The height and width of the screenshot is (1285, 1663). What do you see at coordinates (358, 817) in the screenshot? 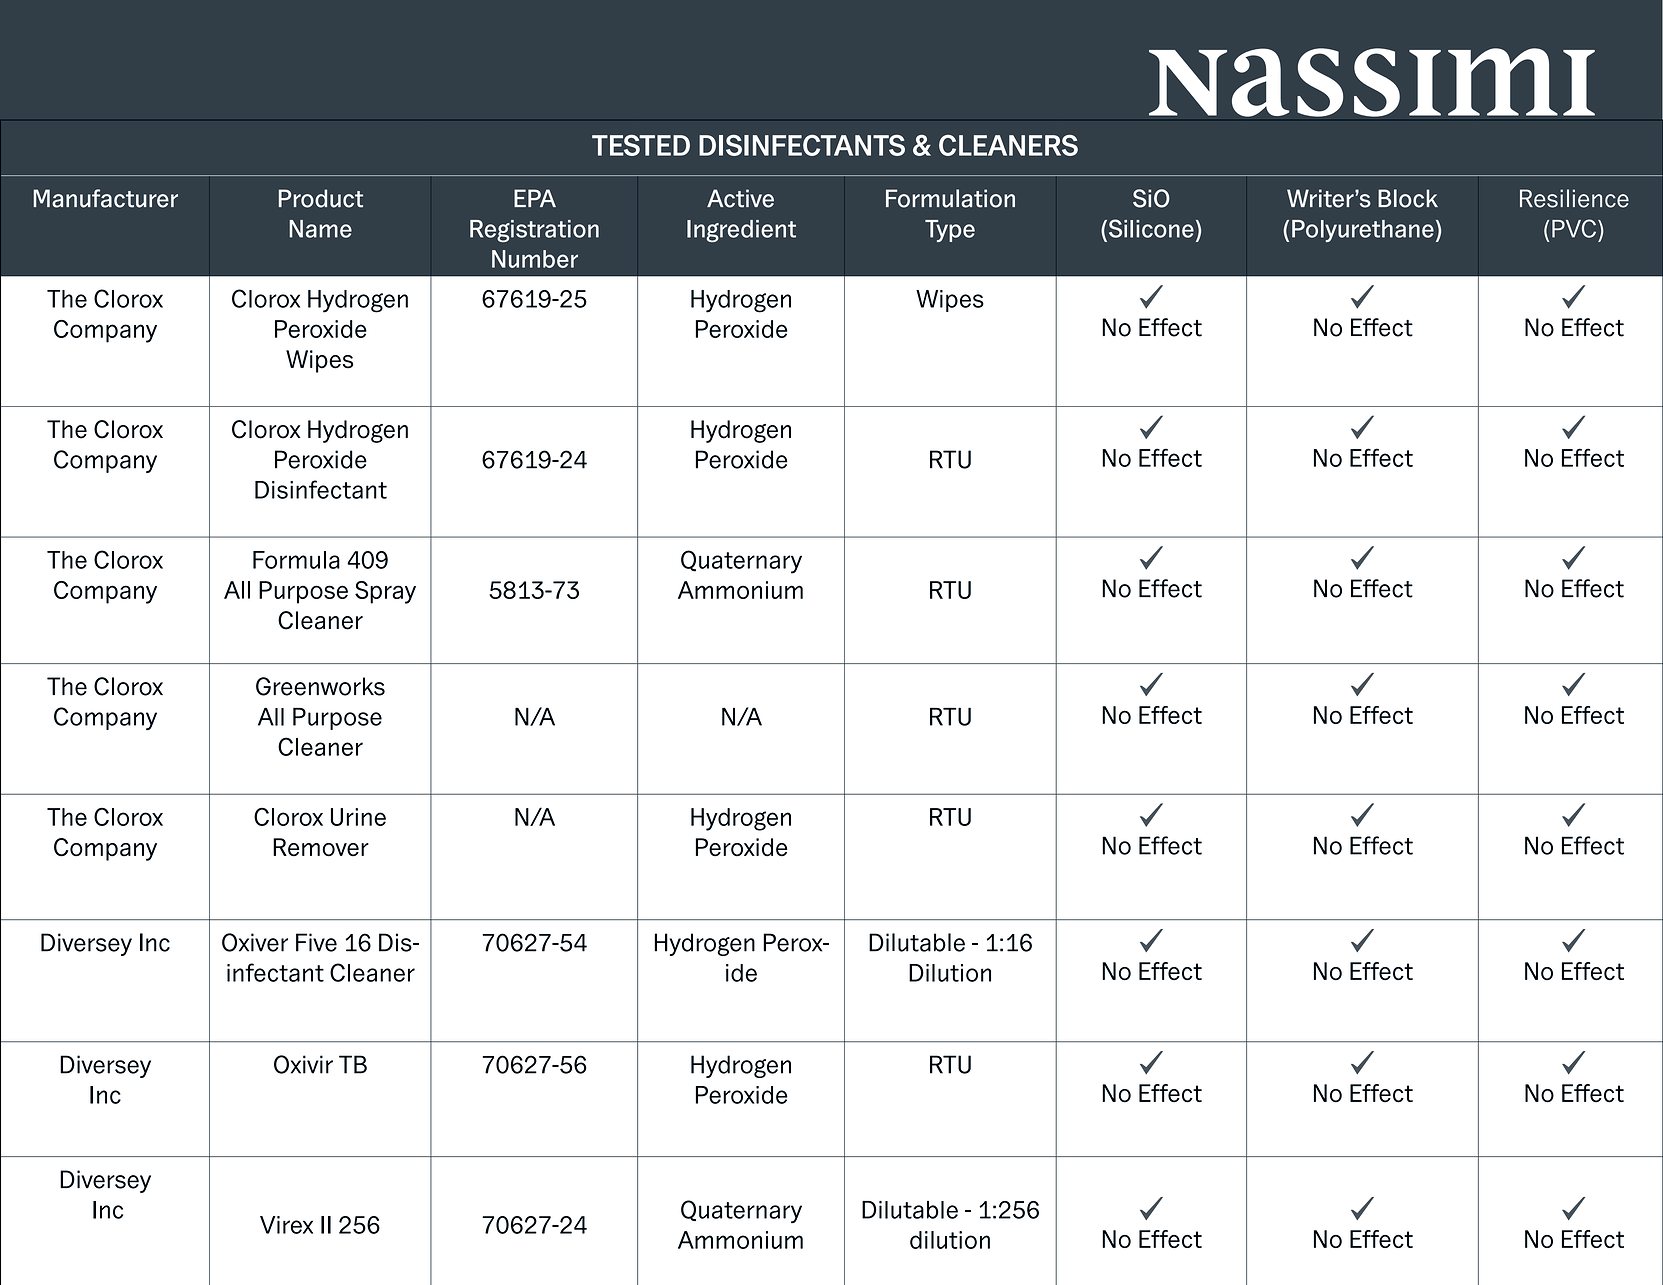
I see `Urine` at bounding box center [358, 817].
